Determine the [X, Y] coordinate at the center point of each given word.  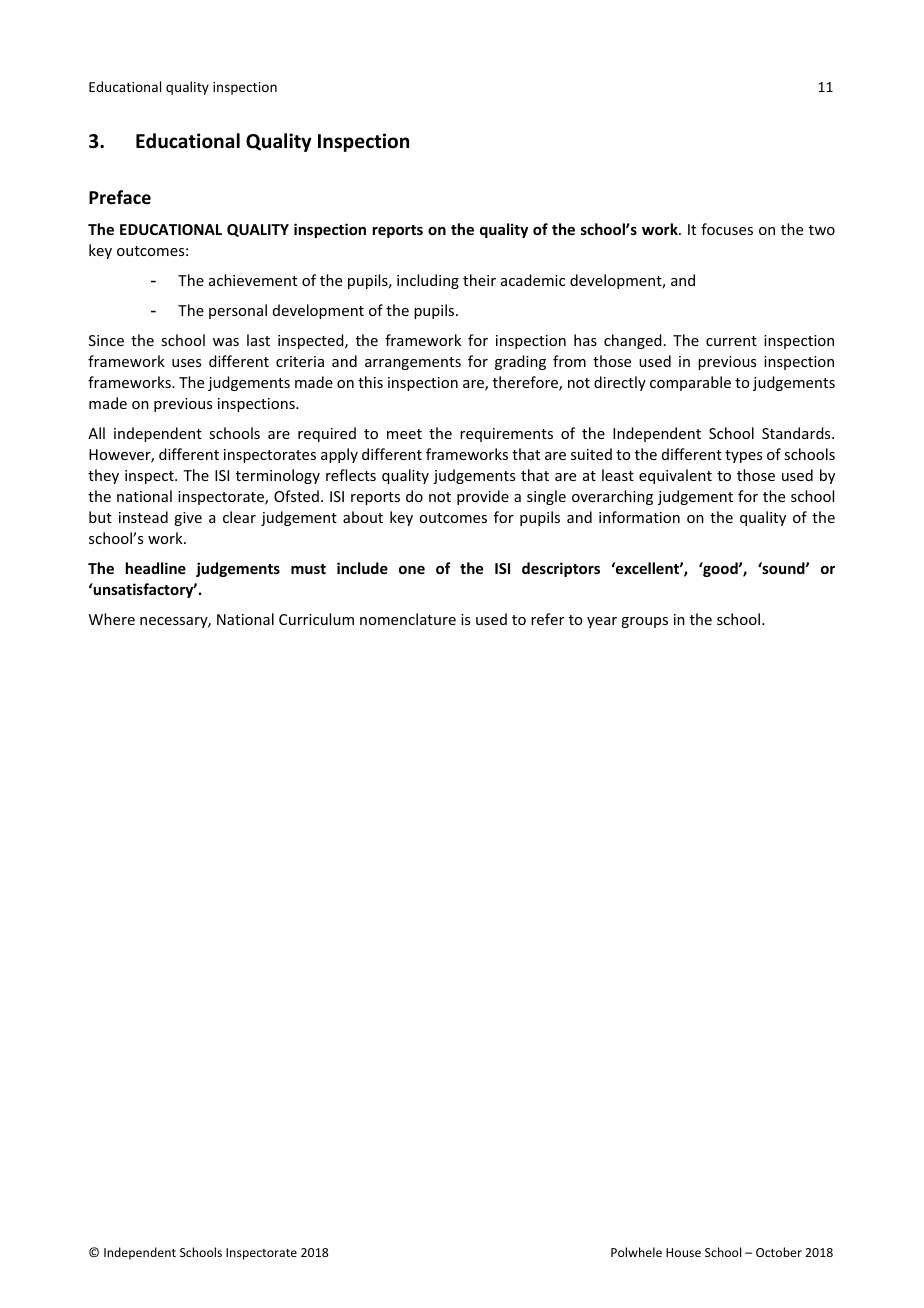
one [412, 570]
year [602, 622]
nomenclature [408, 619]
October [779, 1252]
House [683, 1252]
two [822, 230]
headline [155, 568]
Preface [120, 197]
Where [112, 619]
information [639, 517]
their [479, 280]
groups [644, 622]
